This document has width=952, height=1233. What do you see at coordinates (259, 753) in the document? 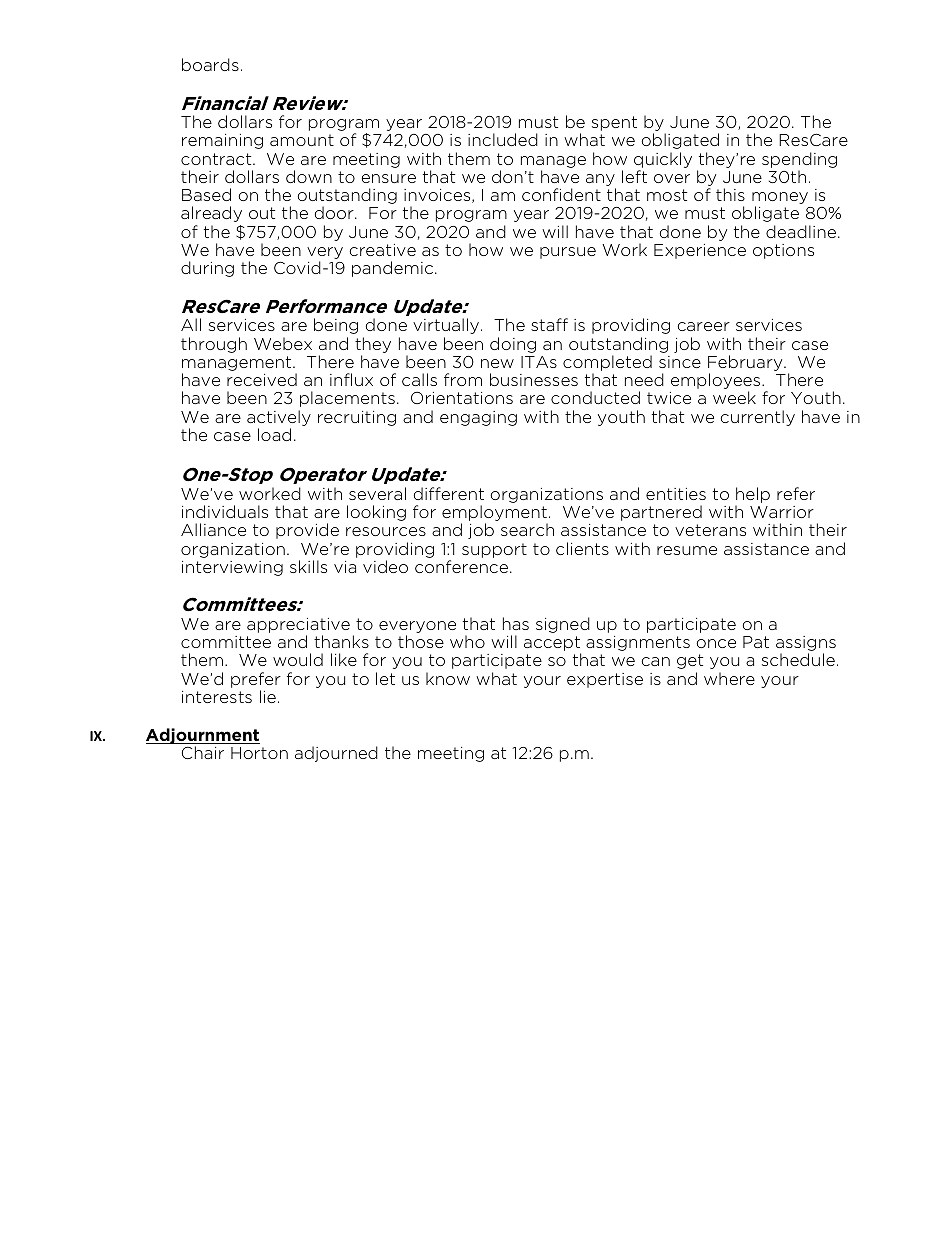
I see `Horton` at bounding box center [259, 753].
